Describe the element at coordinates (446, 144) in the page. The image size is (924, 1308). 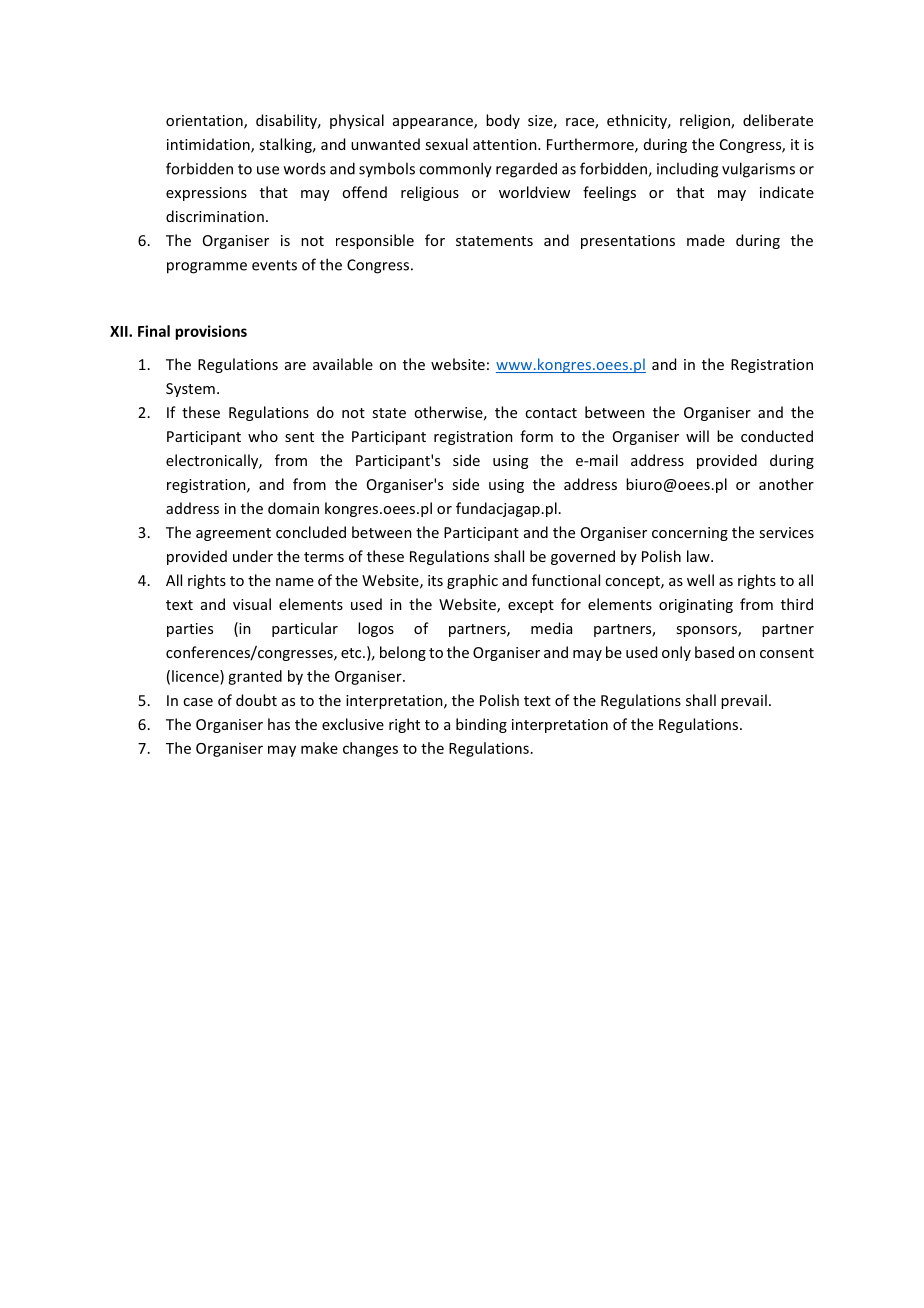
I see `sexual` at that location.
